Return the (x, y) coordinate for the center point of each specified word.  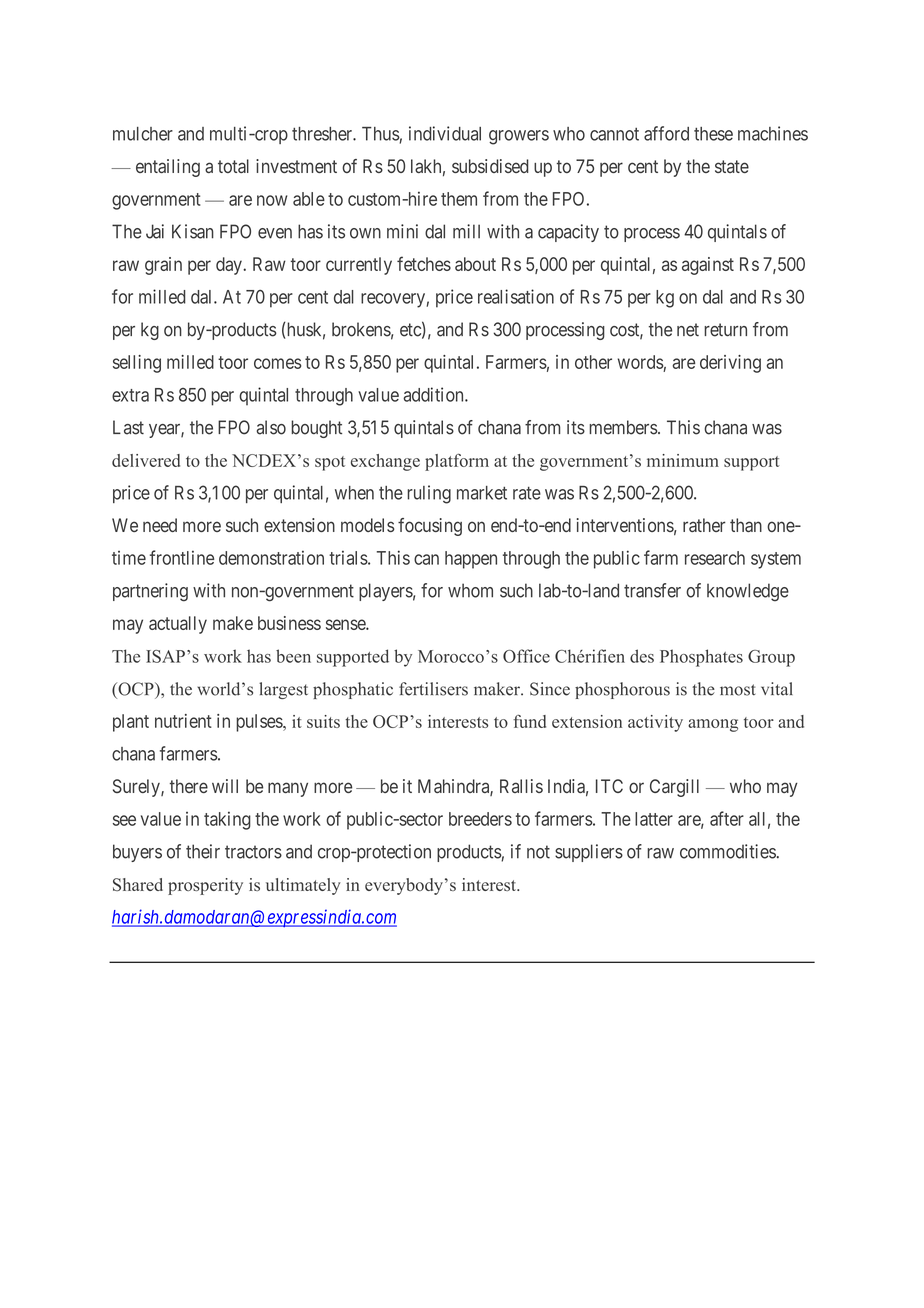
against (708, 266)
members (623, 427)
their (203, 851)
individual (445, 133)
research (715, 558)
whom (470, 590)
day (230, 266)
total (233, 166)
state (732, 166)
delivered (146, 460)
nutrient (183, 721)
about (475, 264)
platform (457, 462)
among (713, 725)
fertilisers (433, 689)
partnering (150, 592)
